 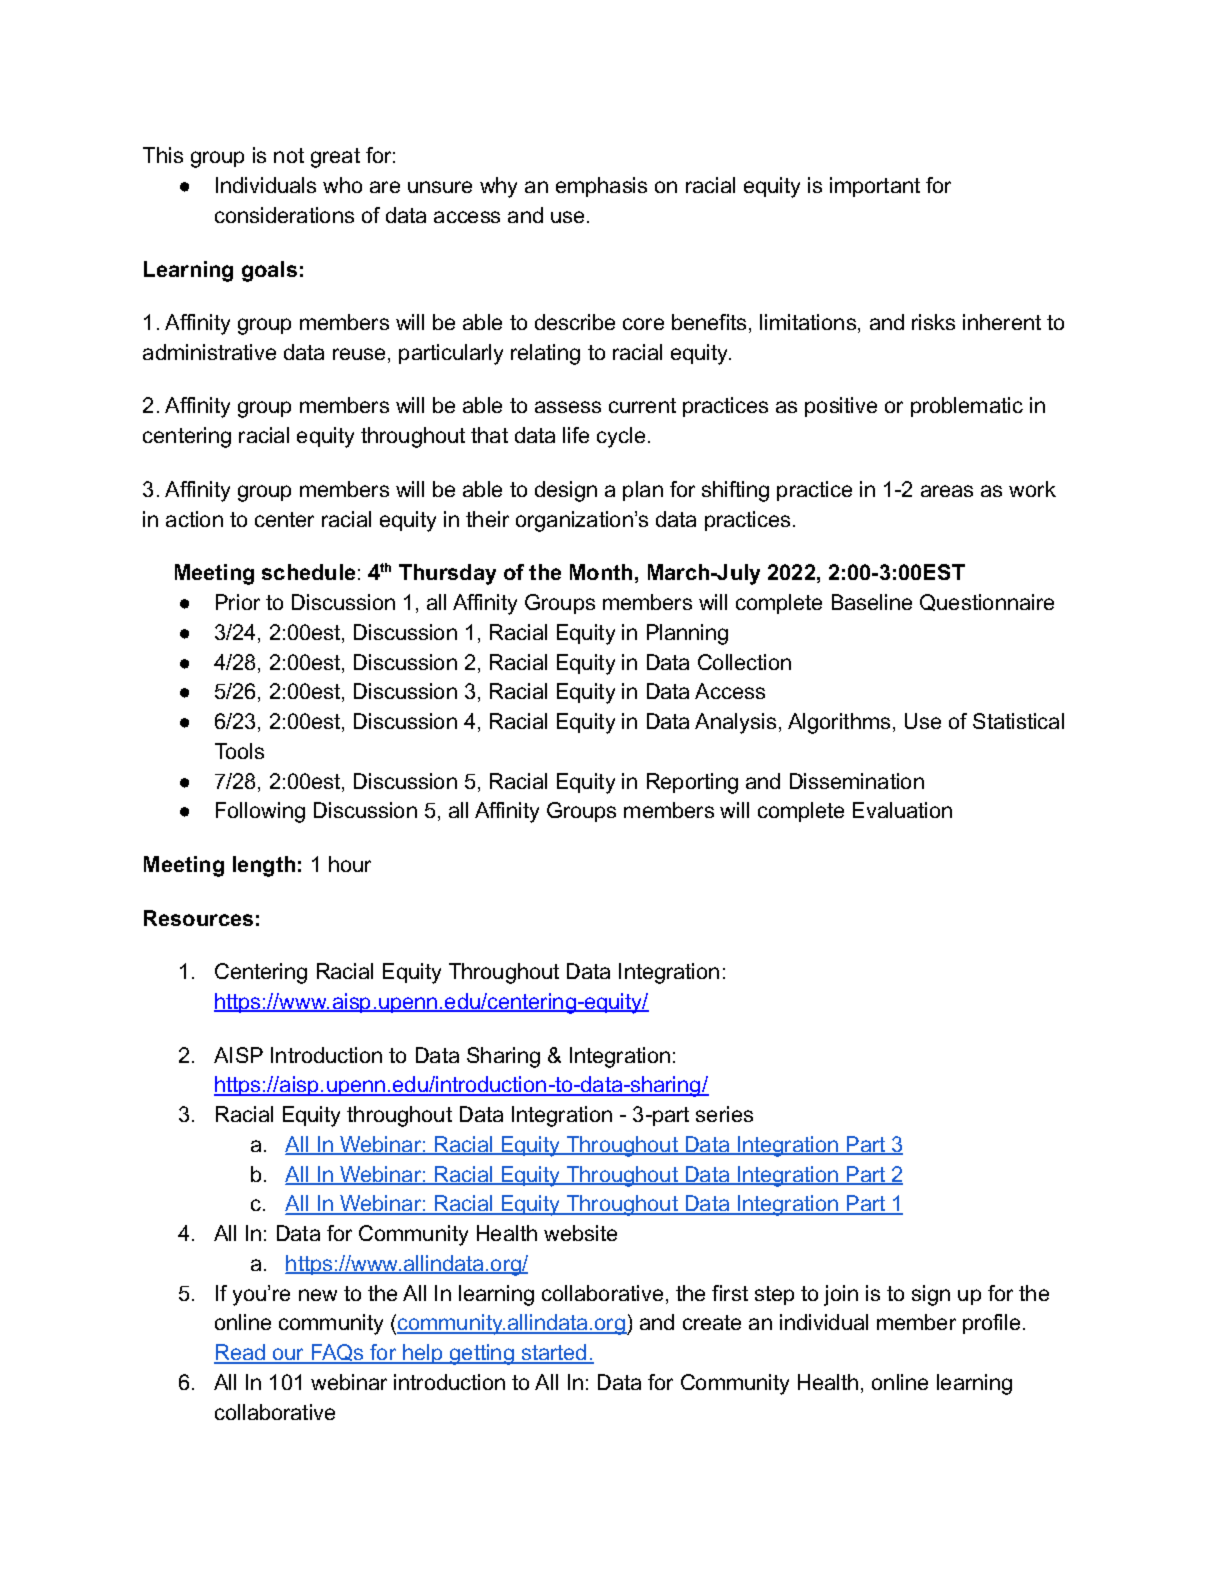 What do you see at coordinates (240, 1353) in the screenshot?
I see `Read` at bounding box center [240, 1353].
